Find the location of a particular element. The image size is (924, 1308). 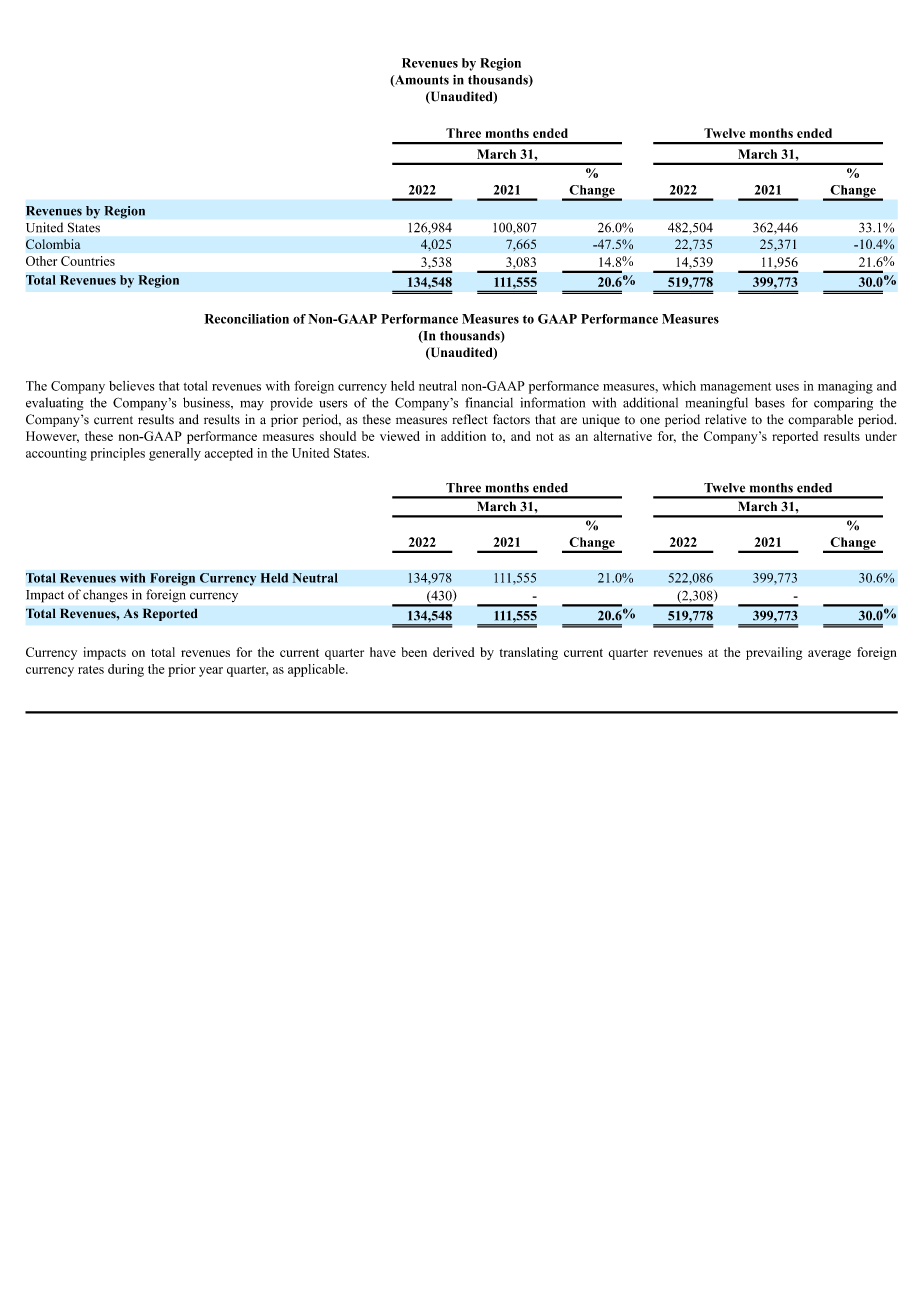

Reconciliation is located at coordinates (246, 319).
